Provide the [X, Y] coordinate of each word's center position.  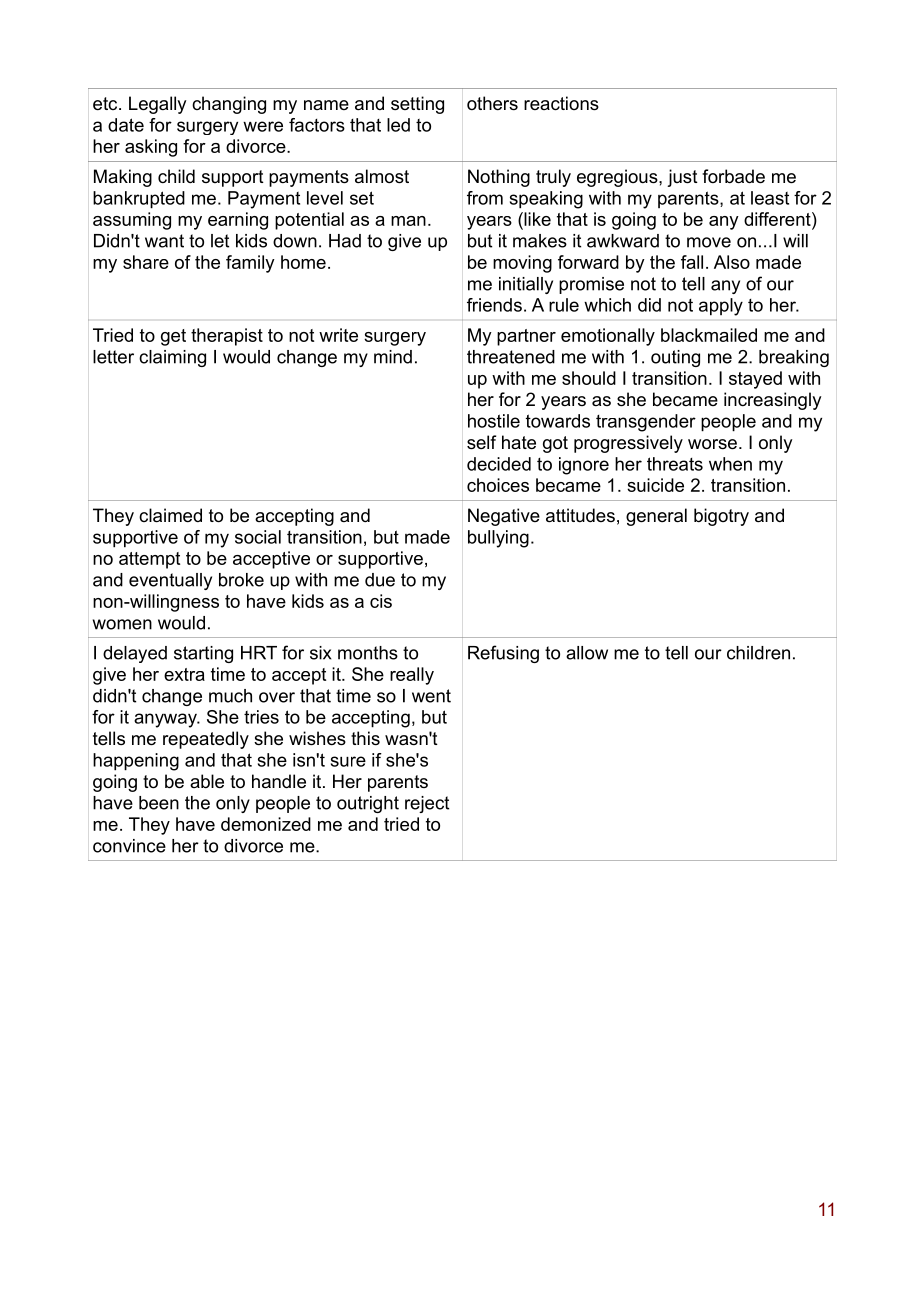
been [159, 803]
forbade [733, 176]
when [730, 464]
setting [417, 105]
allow [587, 653]
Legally [157, 105]
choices [498, 485]
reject [427, 804]
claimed [170, 515]
